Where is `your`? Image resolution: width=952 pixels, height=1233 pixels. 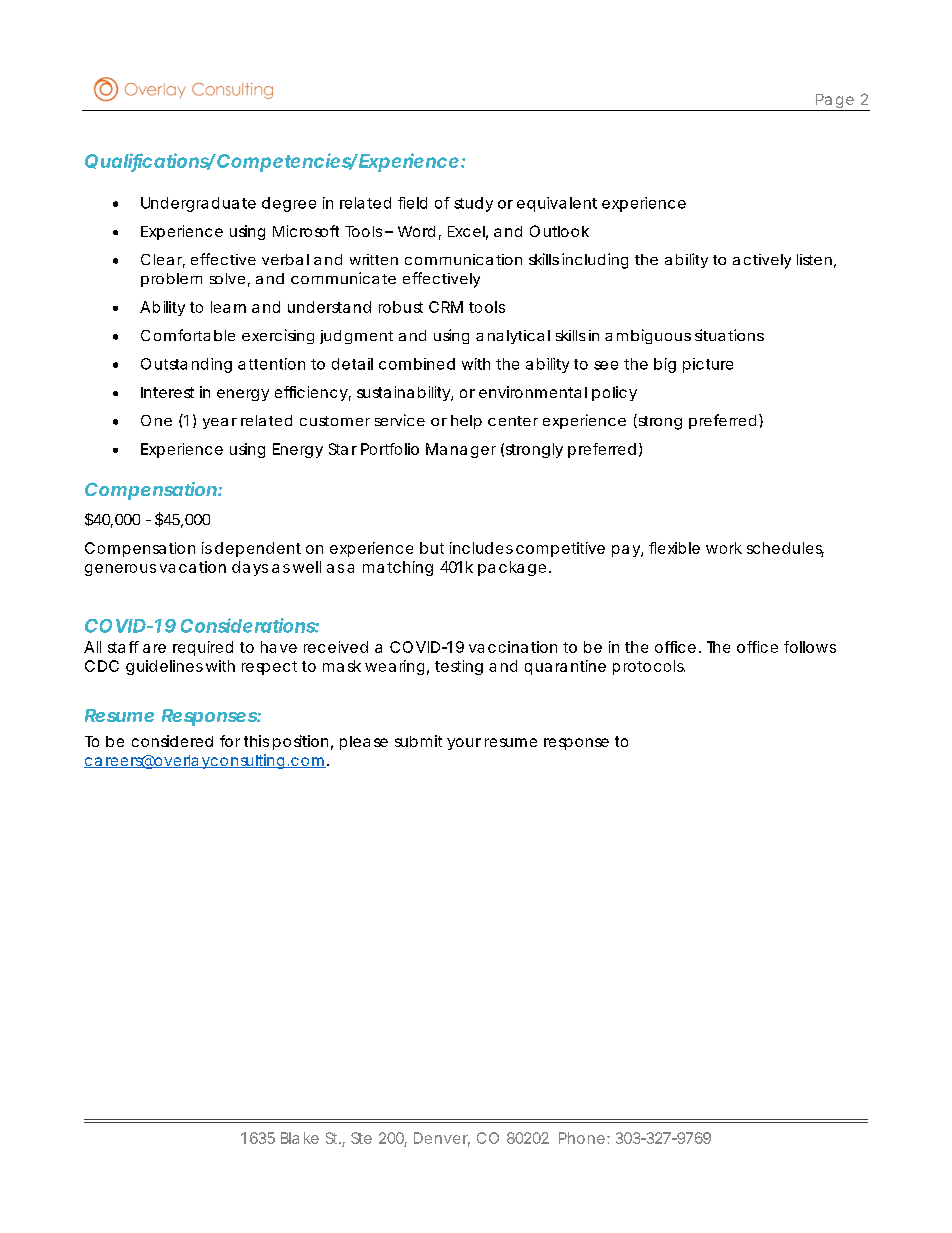
your is located at coordinates (464, 744).
